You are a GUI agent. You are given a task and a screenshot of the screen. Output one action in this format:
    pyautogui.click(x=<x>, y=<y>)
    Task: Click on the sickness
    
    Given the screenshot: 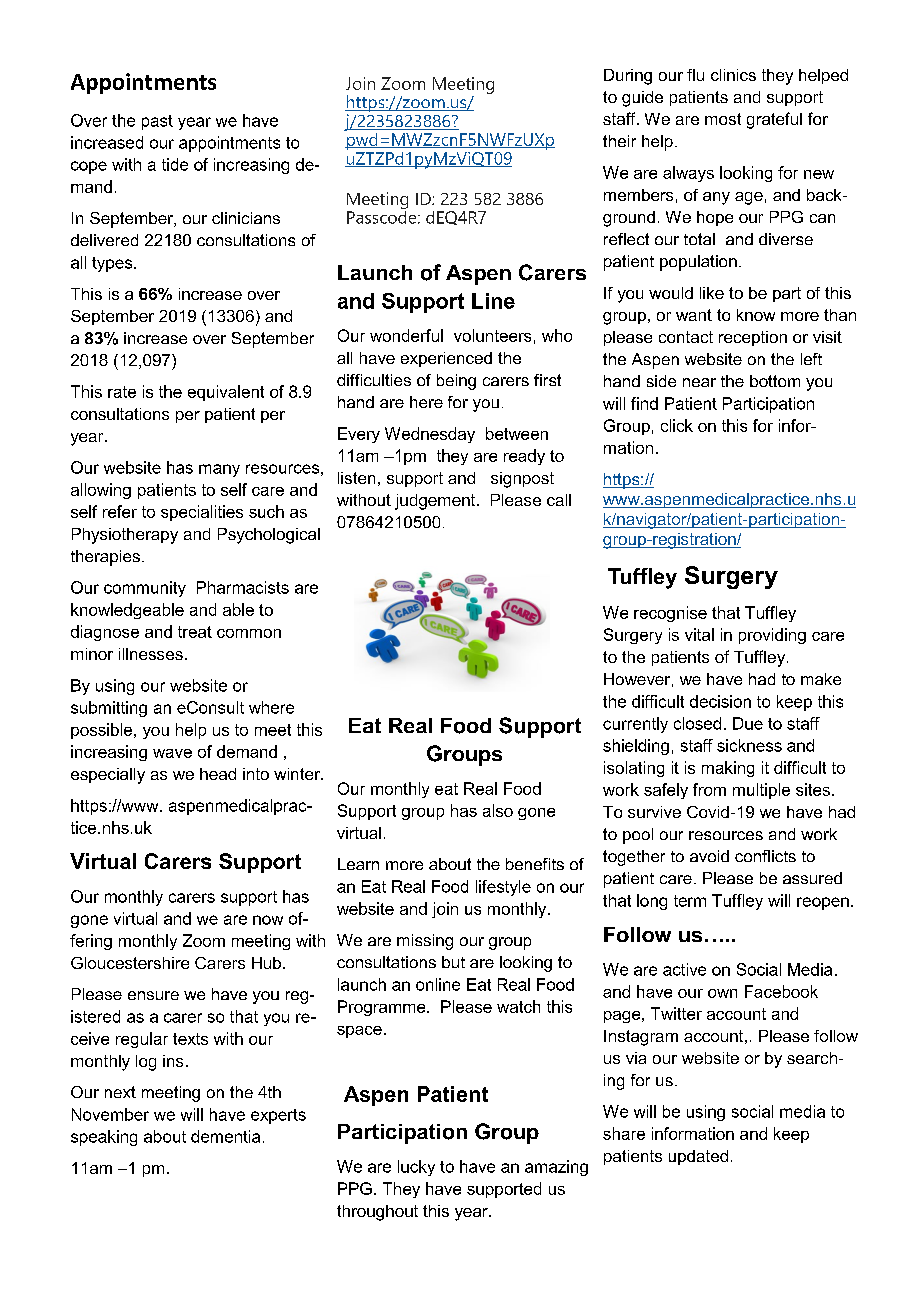 What is the action you would take?
    pyautogui.click(x=749, y=745)
